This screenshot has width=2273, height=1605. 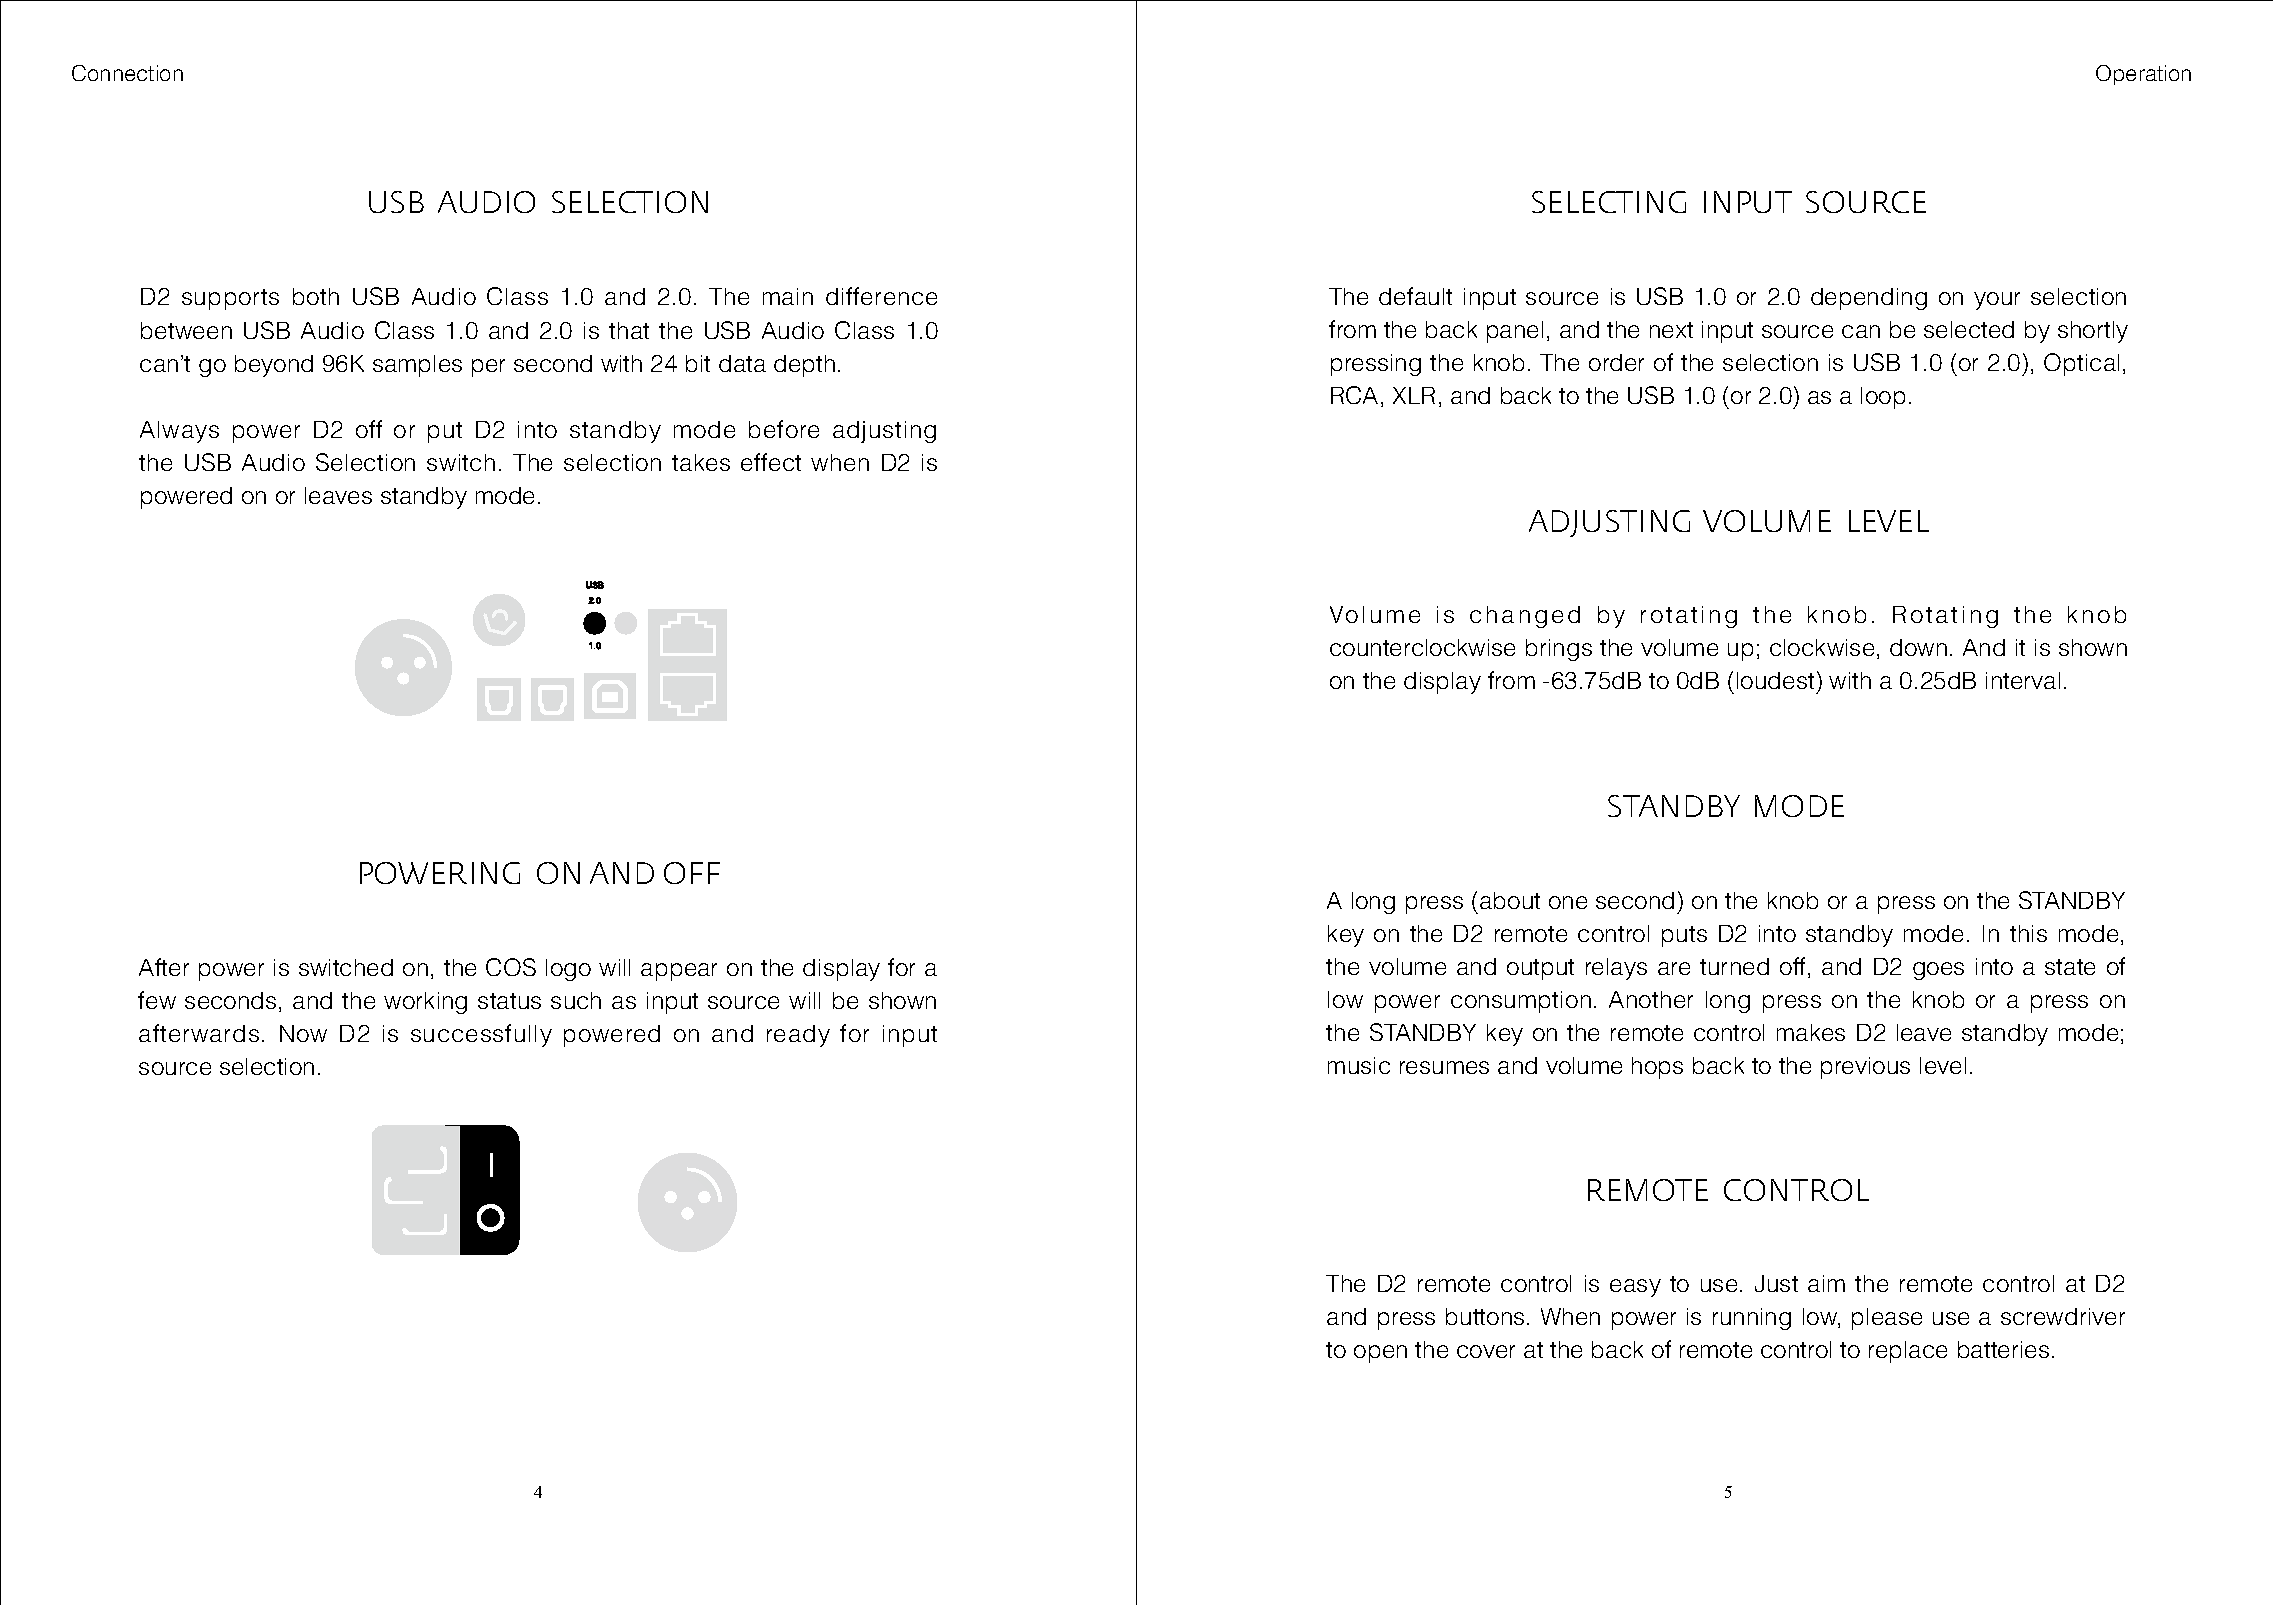 I want to click on COS, so click(x=511, y=967).
